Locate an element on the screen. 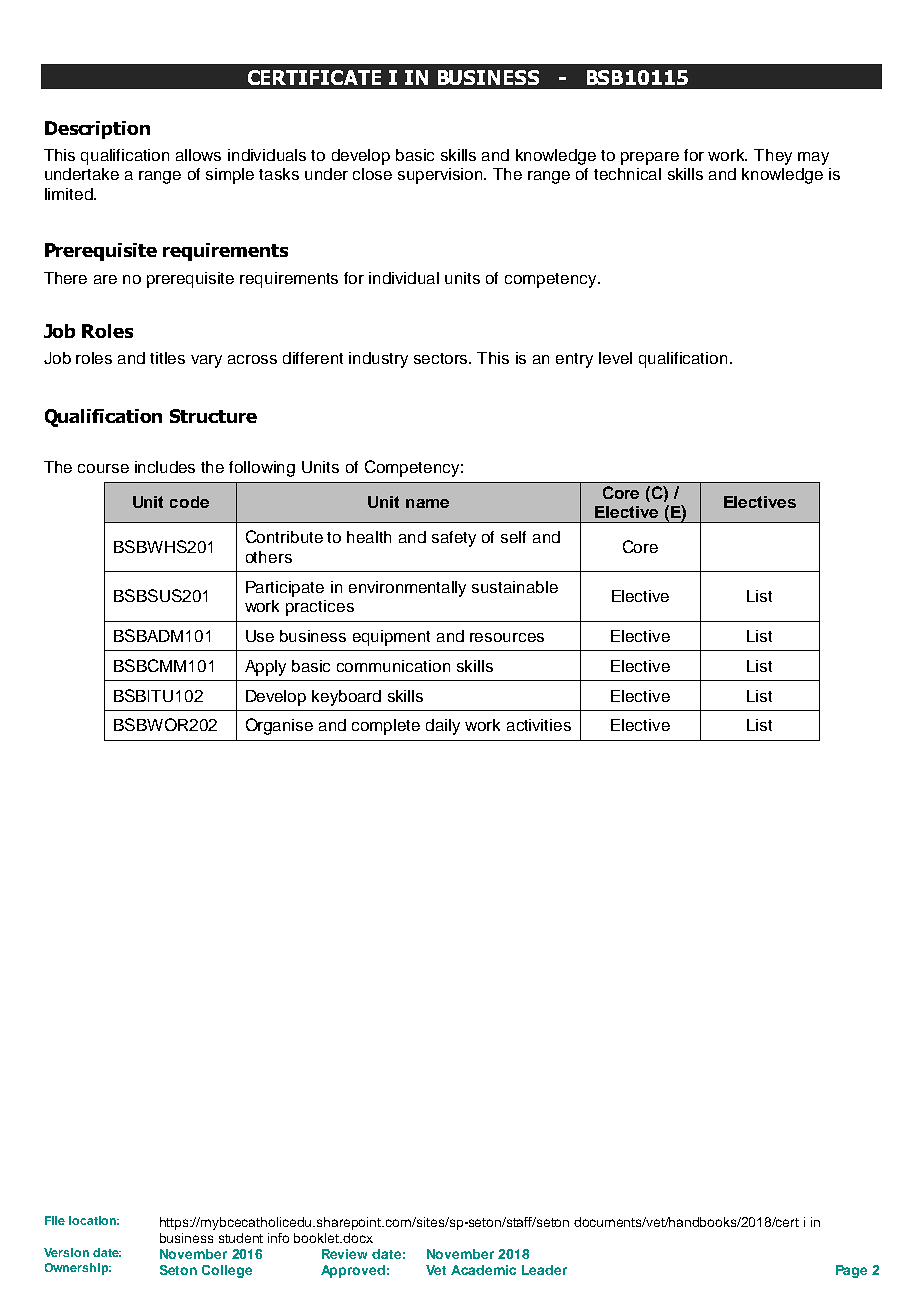  supervision is located at coordinates (441, 176).
